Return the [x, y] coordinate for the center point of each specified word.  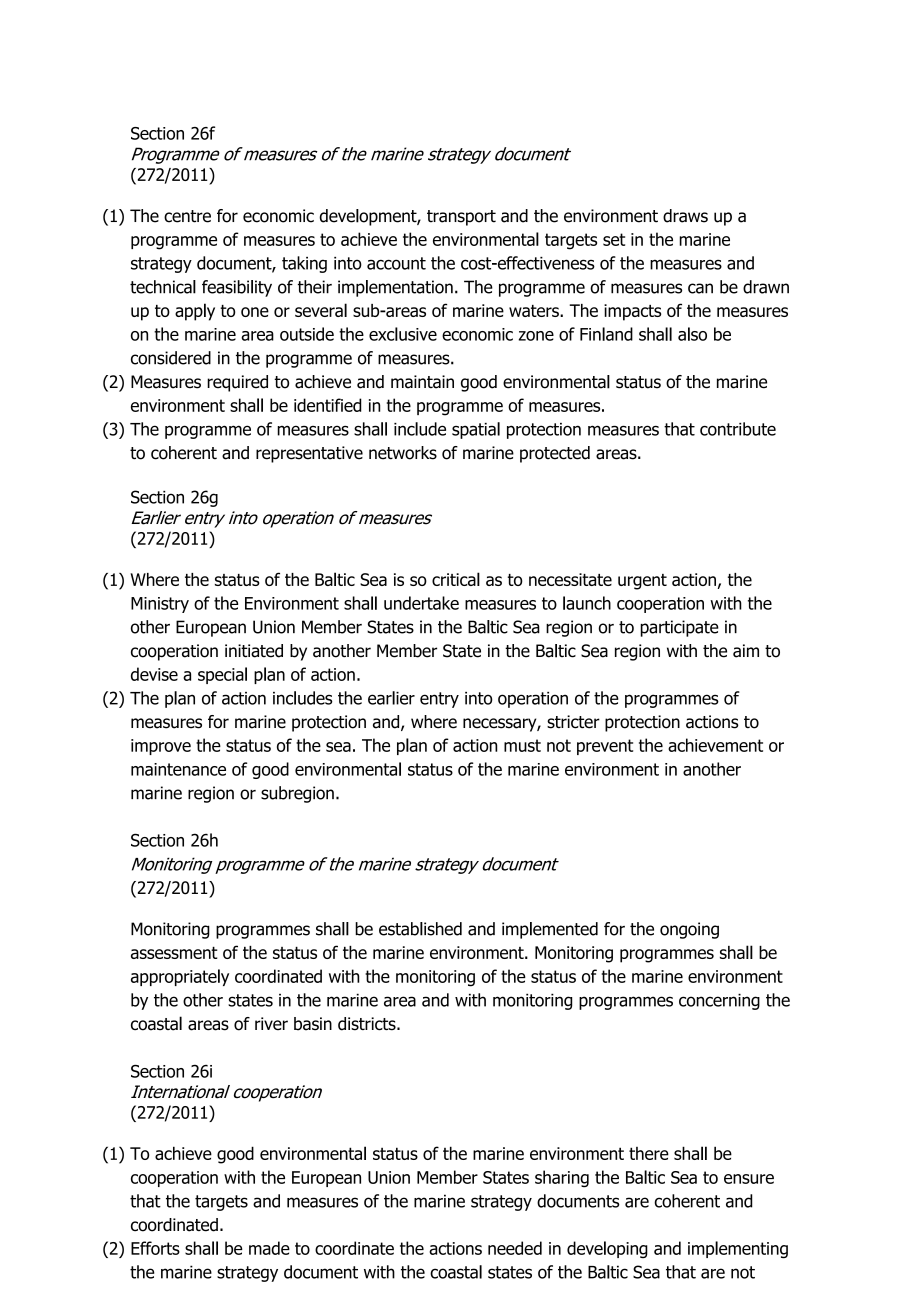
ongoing [689, 930]
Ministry [160, 605]
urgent [642, 582]
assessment [174, 953]
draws [685, 216]
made [269, 1248]
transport [461, 218]
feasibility [237, 288]
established [420, 929]
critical [456, 579]
